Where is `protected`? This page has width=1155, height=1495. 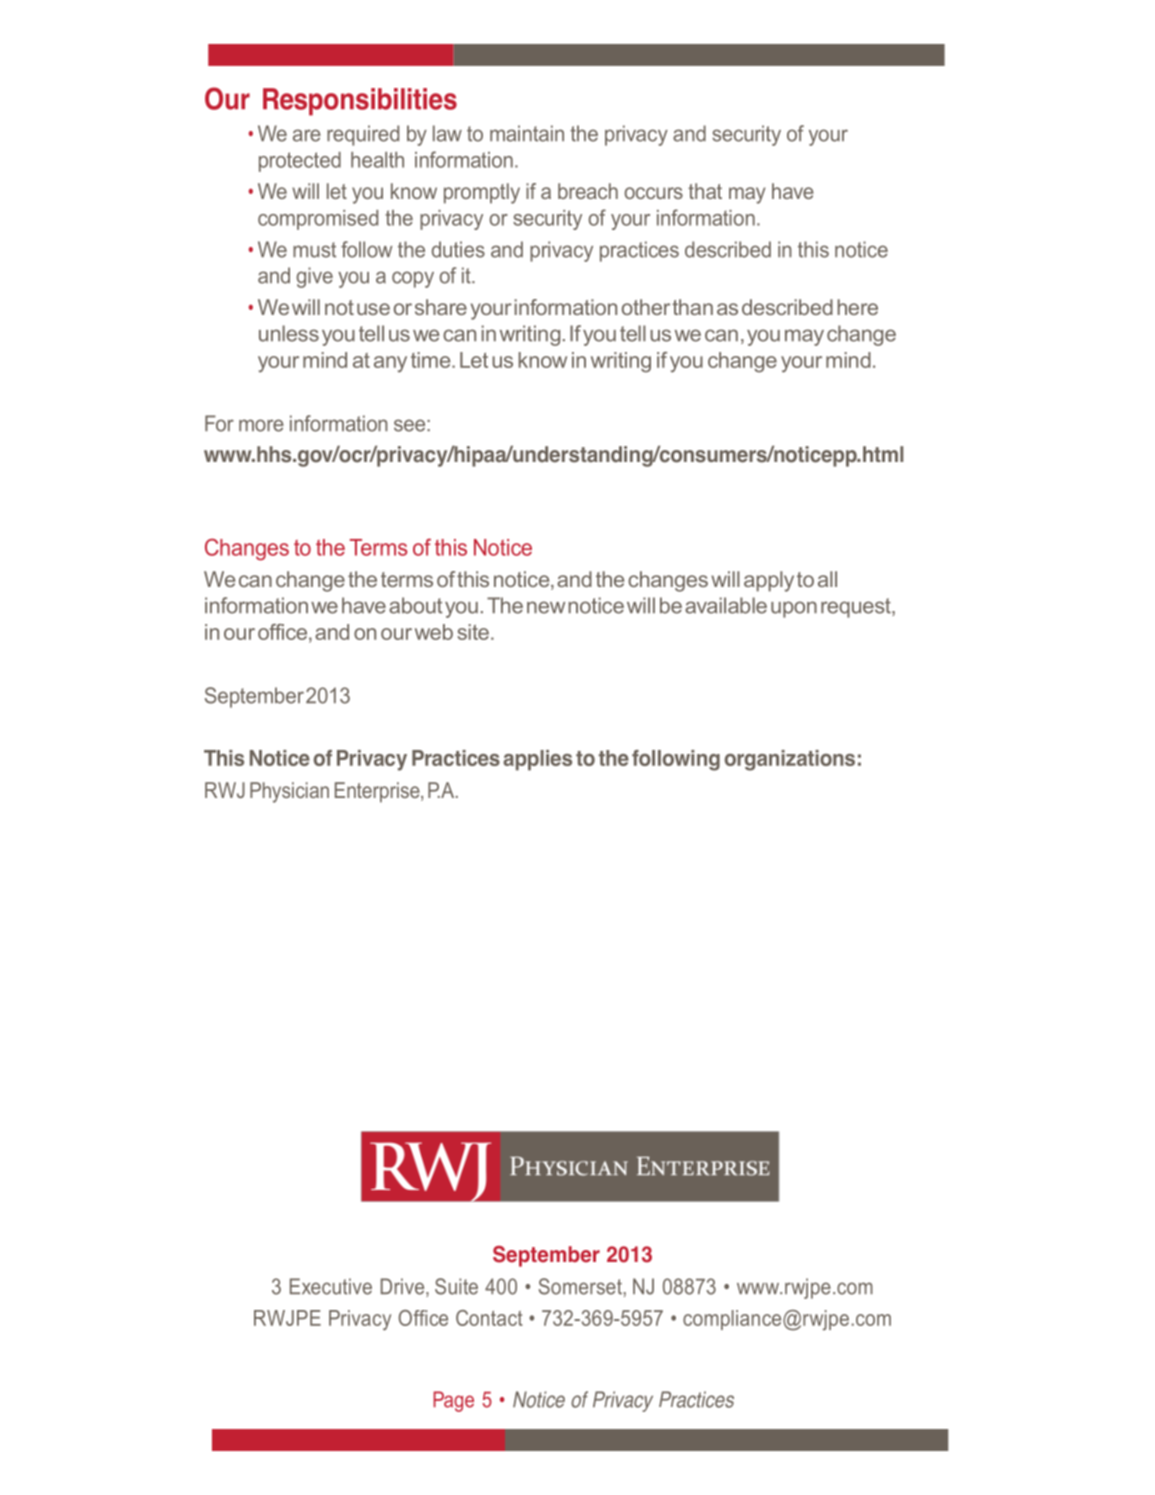
protected is located at coordinates (300, 162).
